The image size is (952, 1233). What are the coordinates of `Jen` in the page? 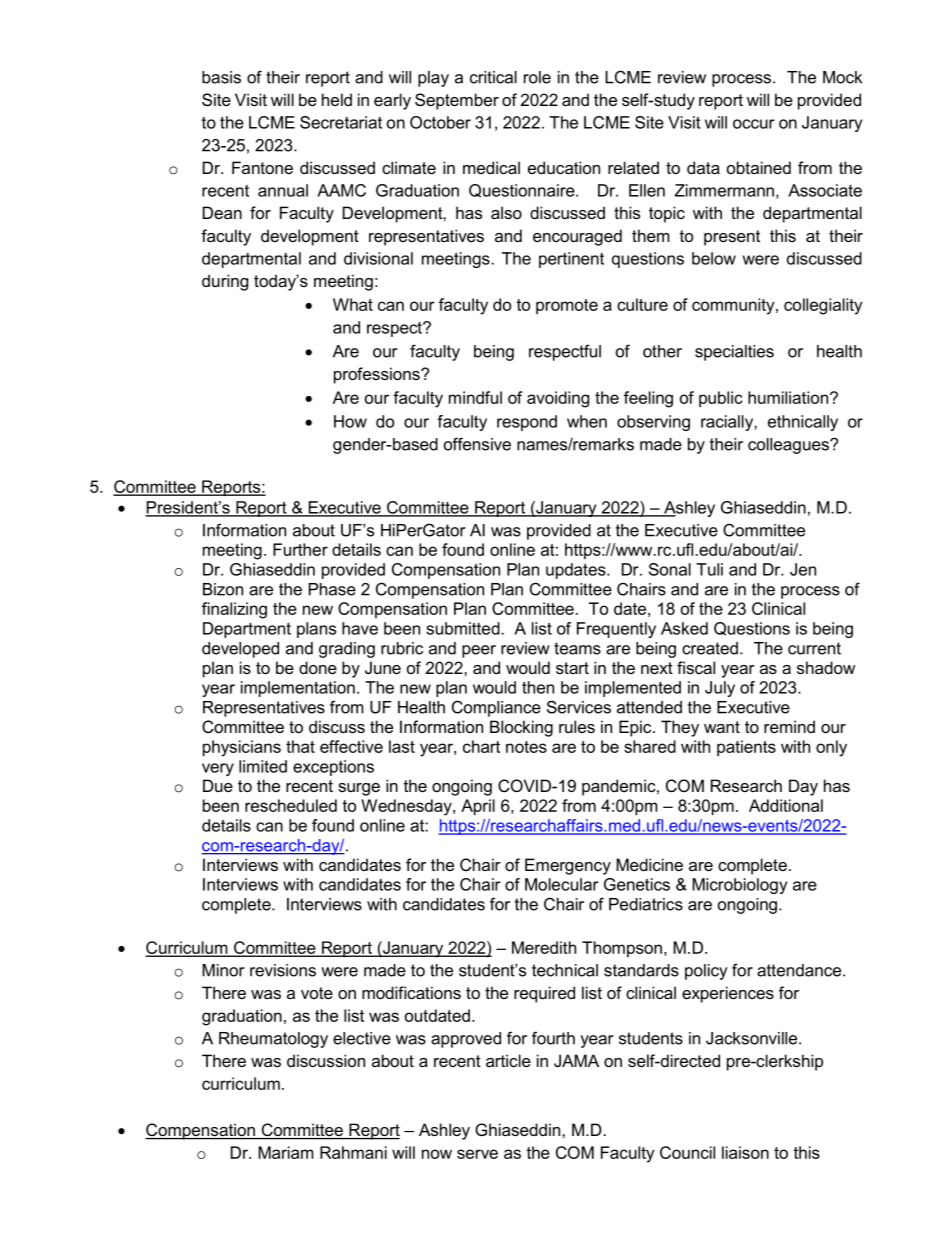 It's located at (803, 569).
